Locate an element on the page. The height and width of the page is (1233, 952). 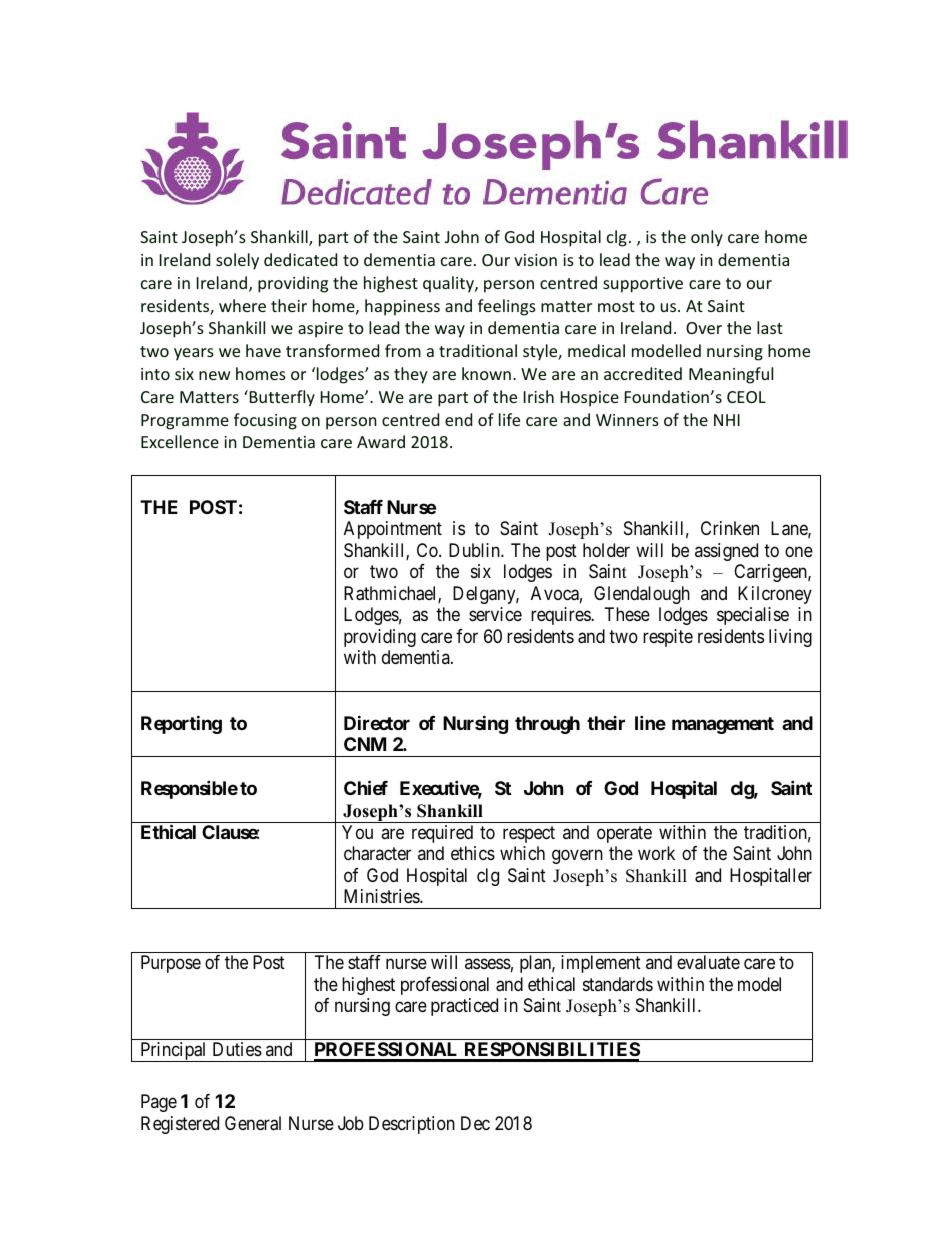
quality is located at coordinates (449, 284).
